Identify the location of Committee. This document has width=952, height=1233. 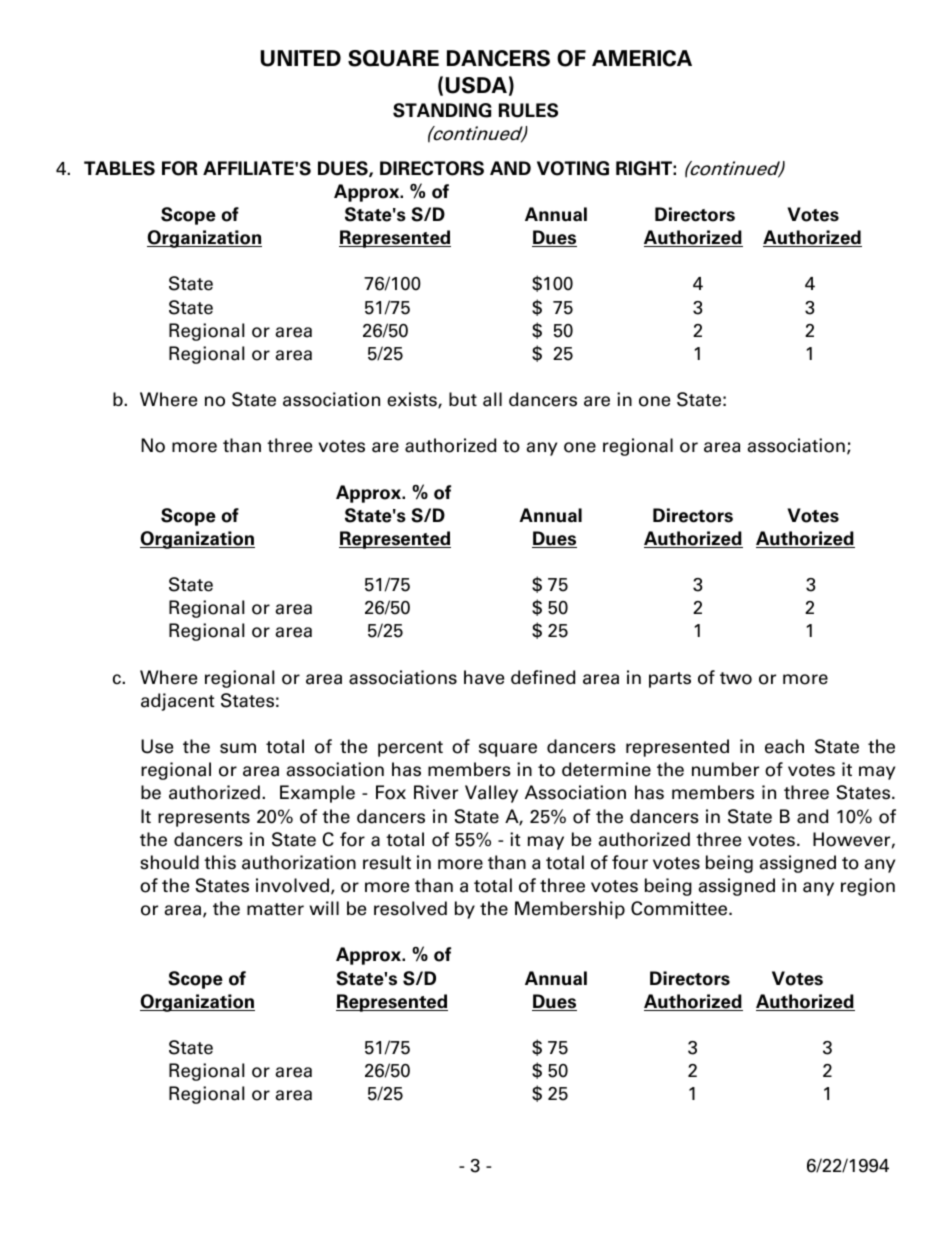
(680, 908).
